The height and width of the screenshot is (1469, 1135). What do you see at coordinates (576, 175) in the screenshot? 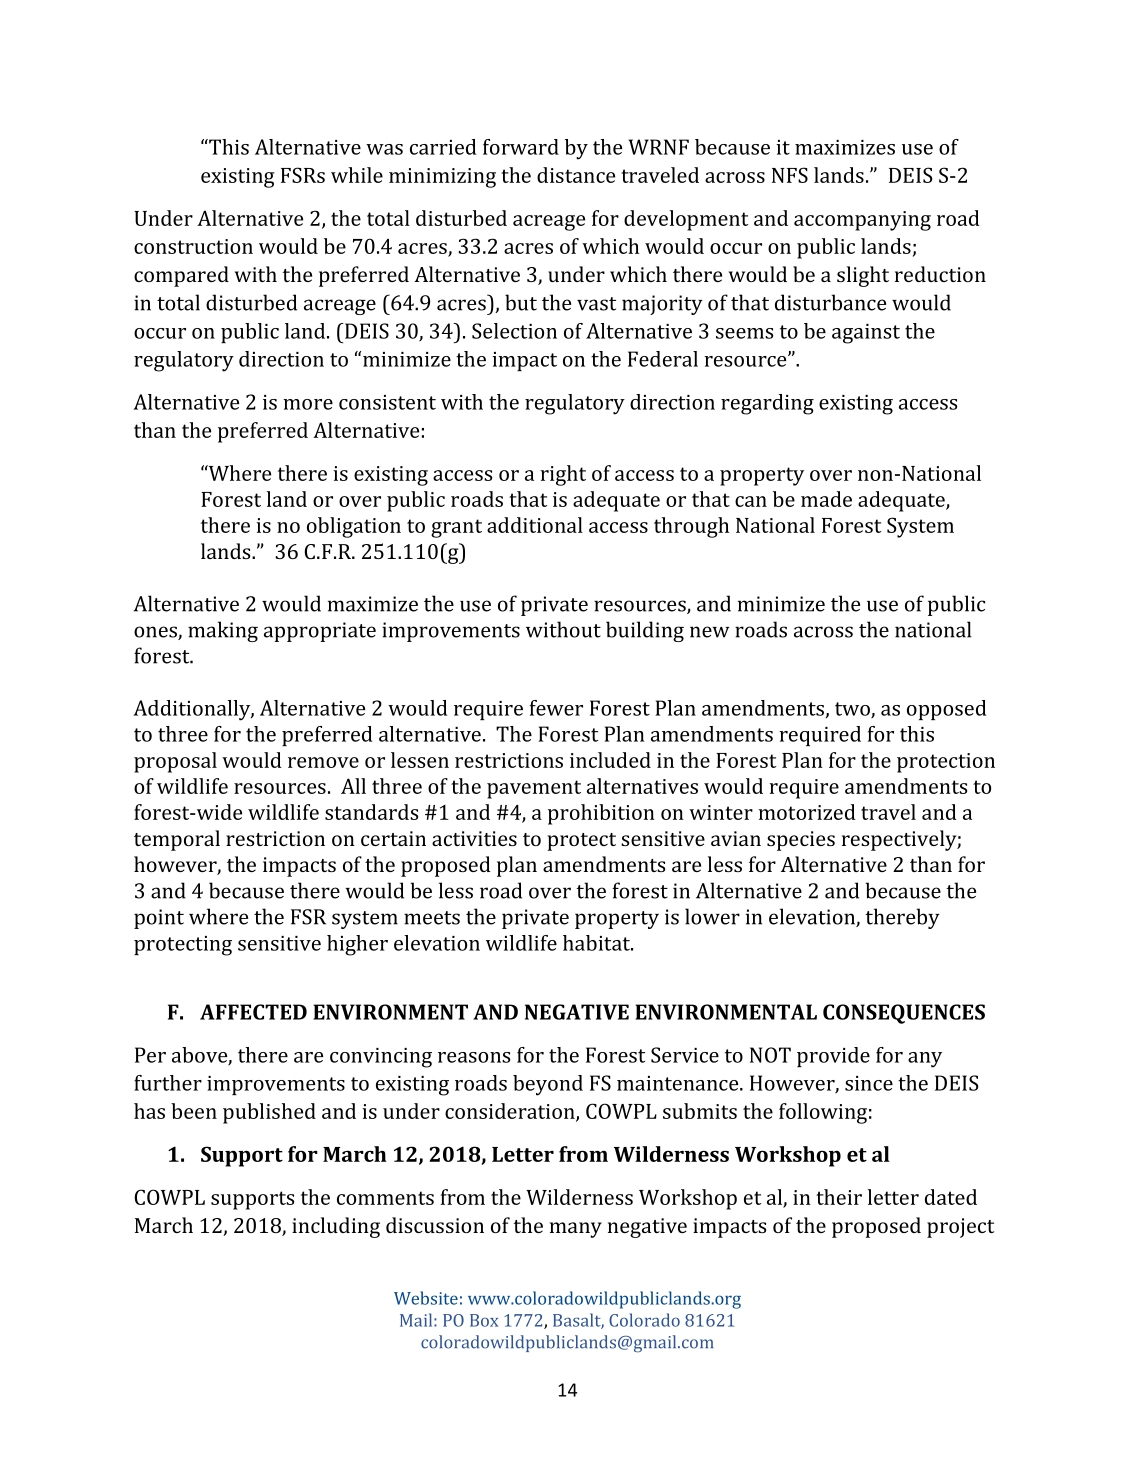
I see `distance` at bounding box center [576, 175].
